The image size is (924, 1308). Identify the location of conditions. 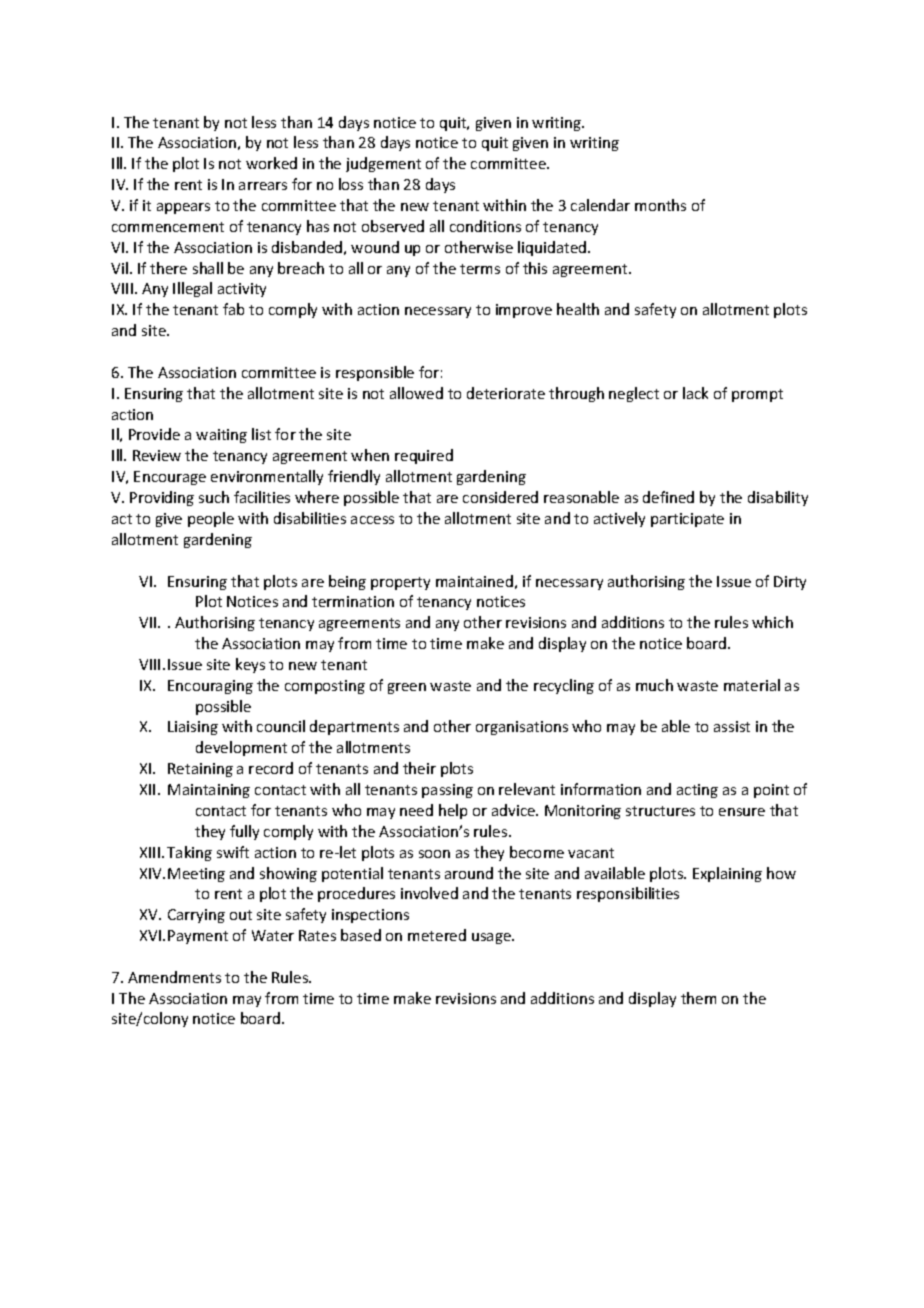
(485, 226).
